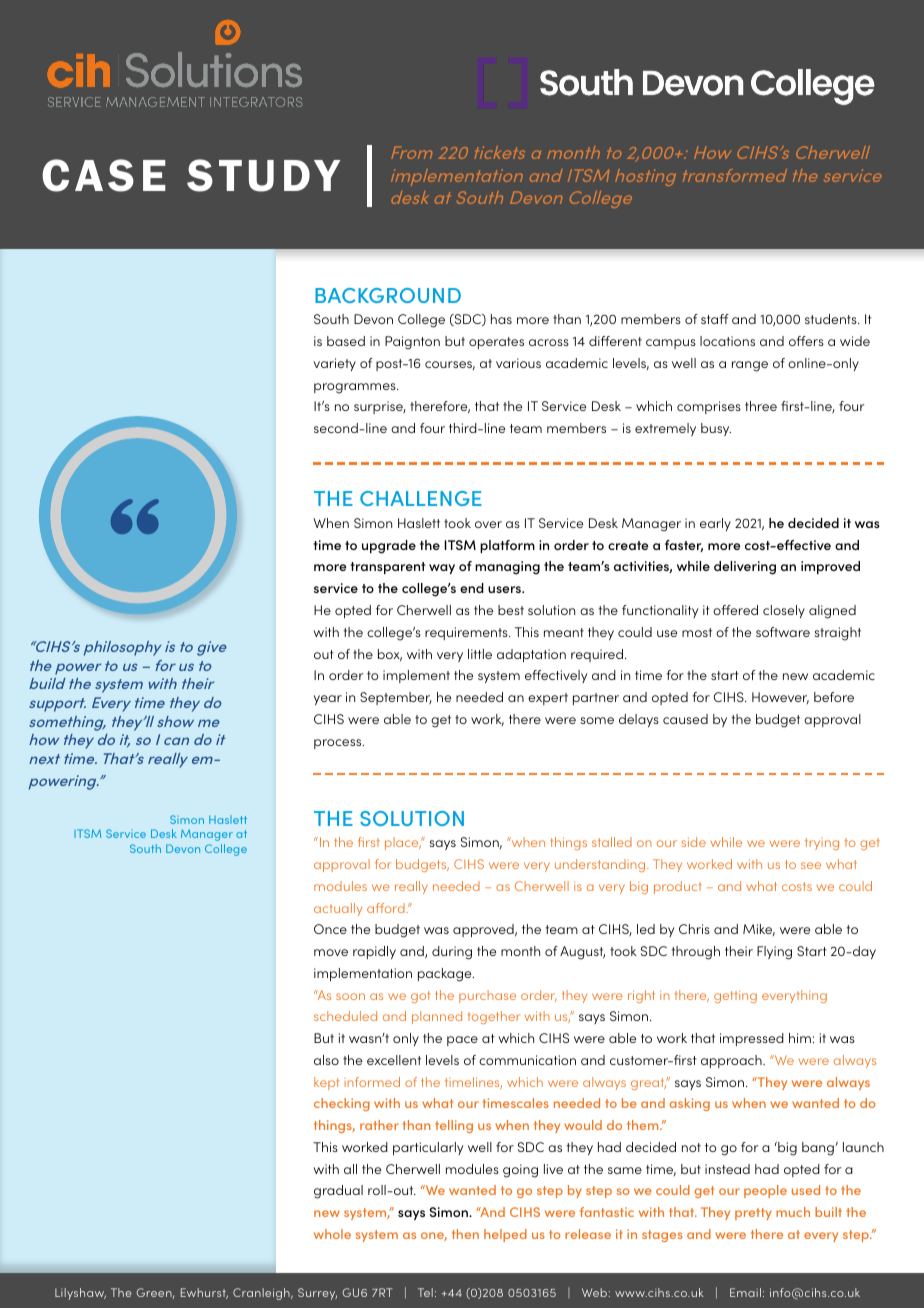  Describe the element at coordinates (328, 700) in the screenshot. I see `year` at that location.
